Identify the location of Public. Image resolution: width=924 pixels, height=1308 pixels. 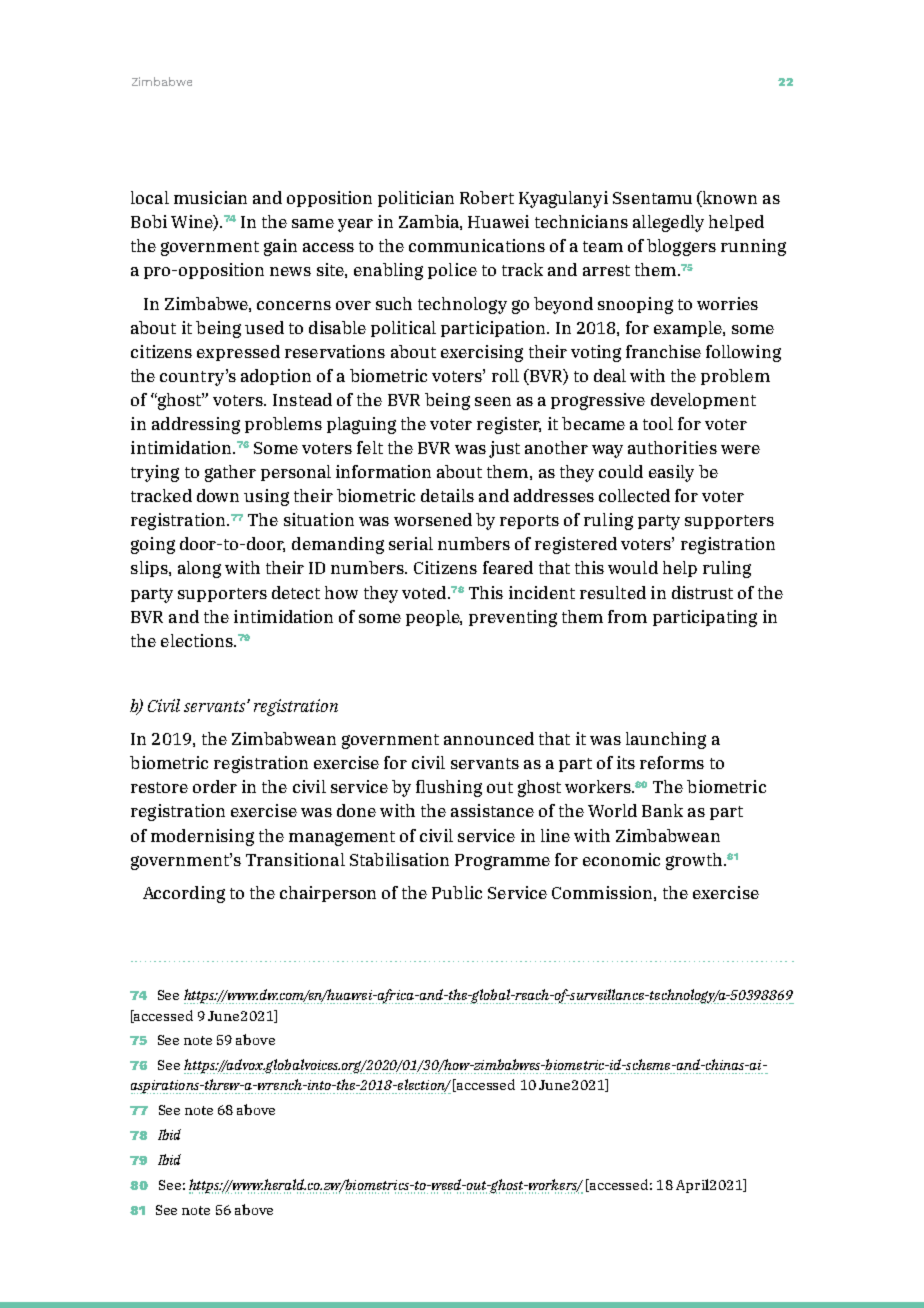
(457, 892).
